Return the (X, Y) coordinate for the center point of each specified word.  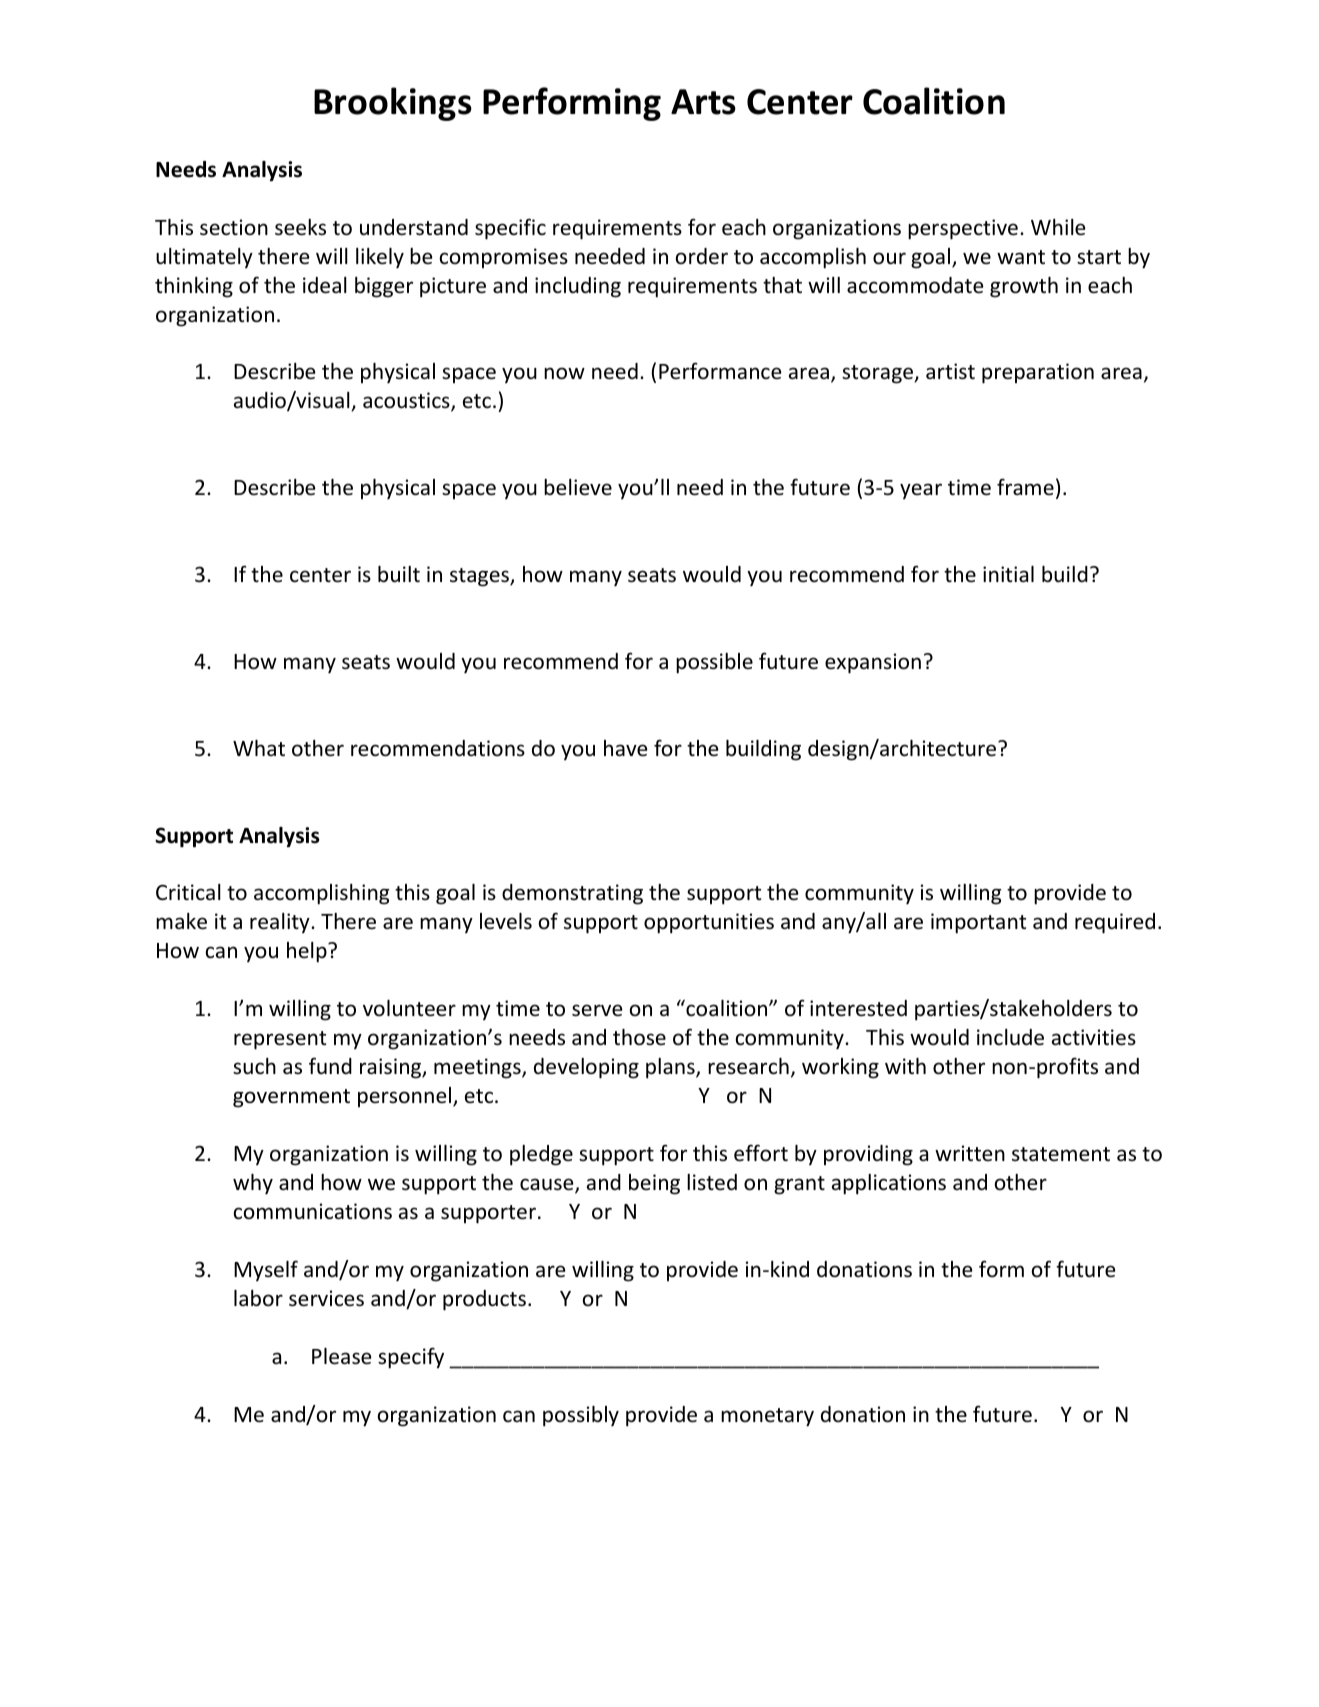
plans (671, 1068)
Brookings (393, 104)
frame (1025, 486)
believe (578, 487)
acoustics (407, 402)
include (1010, 1037)
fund (330, 1065)
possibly (581, 1416)
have (625, 748)
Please (341, 1356)
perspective (963, 229)
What (259, 748)
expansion (873, 663)
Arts (703, 102)
